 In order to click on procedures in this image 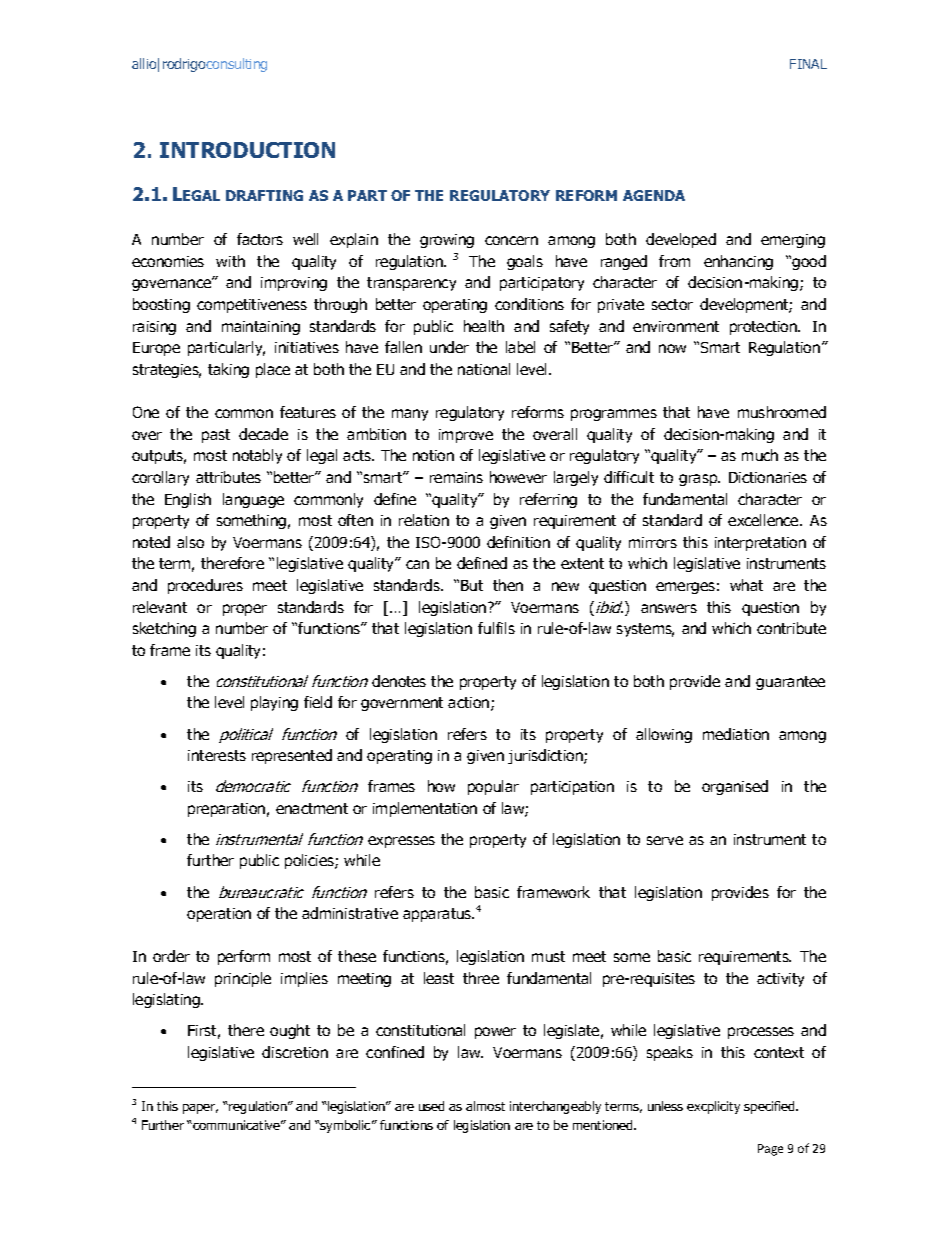, I will do `click(205, 586)`.
